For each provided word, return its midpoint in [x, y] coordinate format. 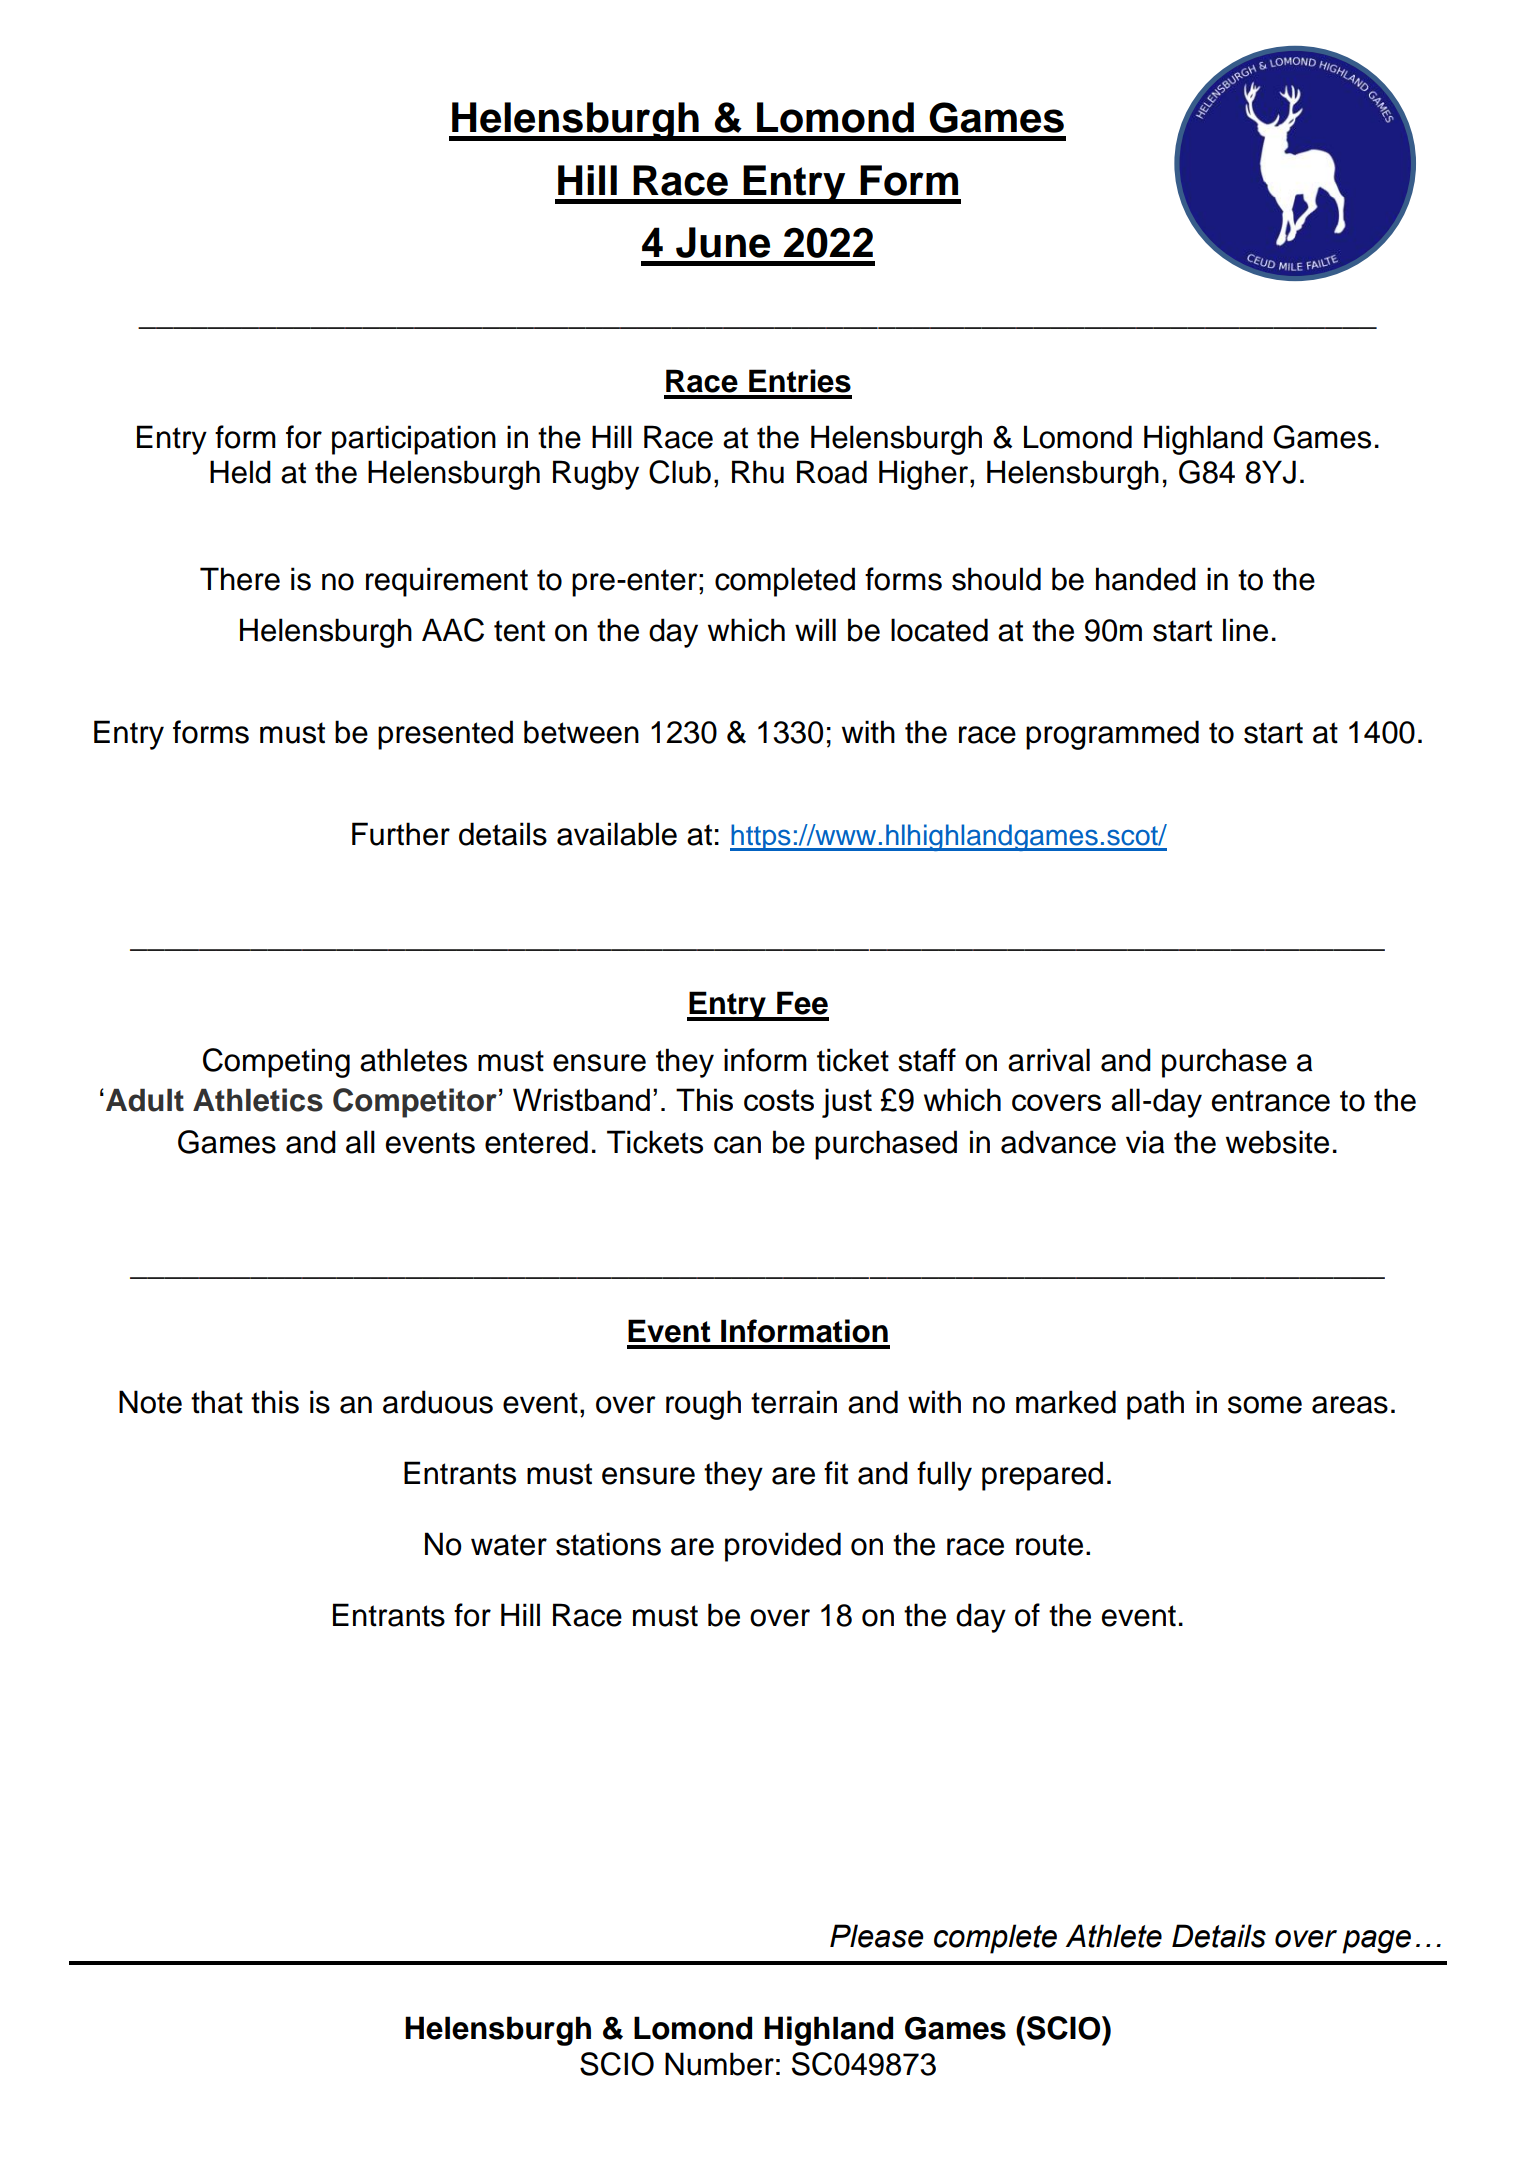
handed [1146, 579]
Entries [800, 381]
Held [240, 472]
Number [719, 2064]
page [1376, 1942]
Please [877, 1936]
